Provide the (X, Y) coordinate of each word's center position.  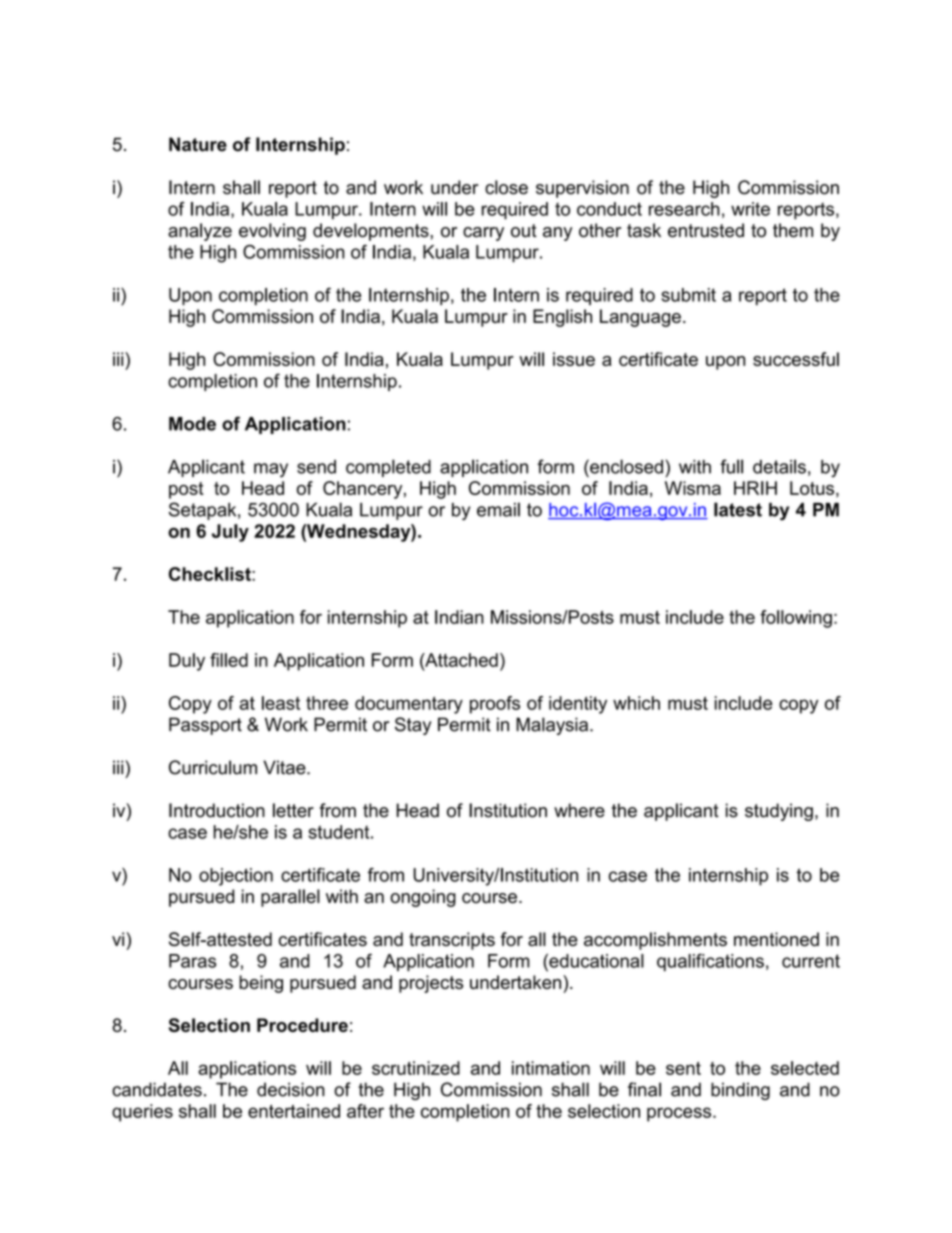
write (750, 209)
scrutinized (416, 1068)
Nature (198, 144)
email (498, 509)
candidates (157, 1089)
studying (779, 812)
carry (483, 234)
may (271, 470)
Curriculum (213, 767)
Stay (413, 726)
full (731, 466)
